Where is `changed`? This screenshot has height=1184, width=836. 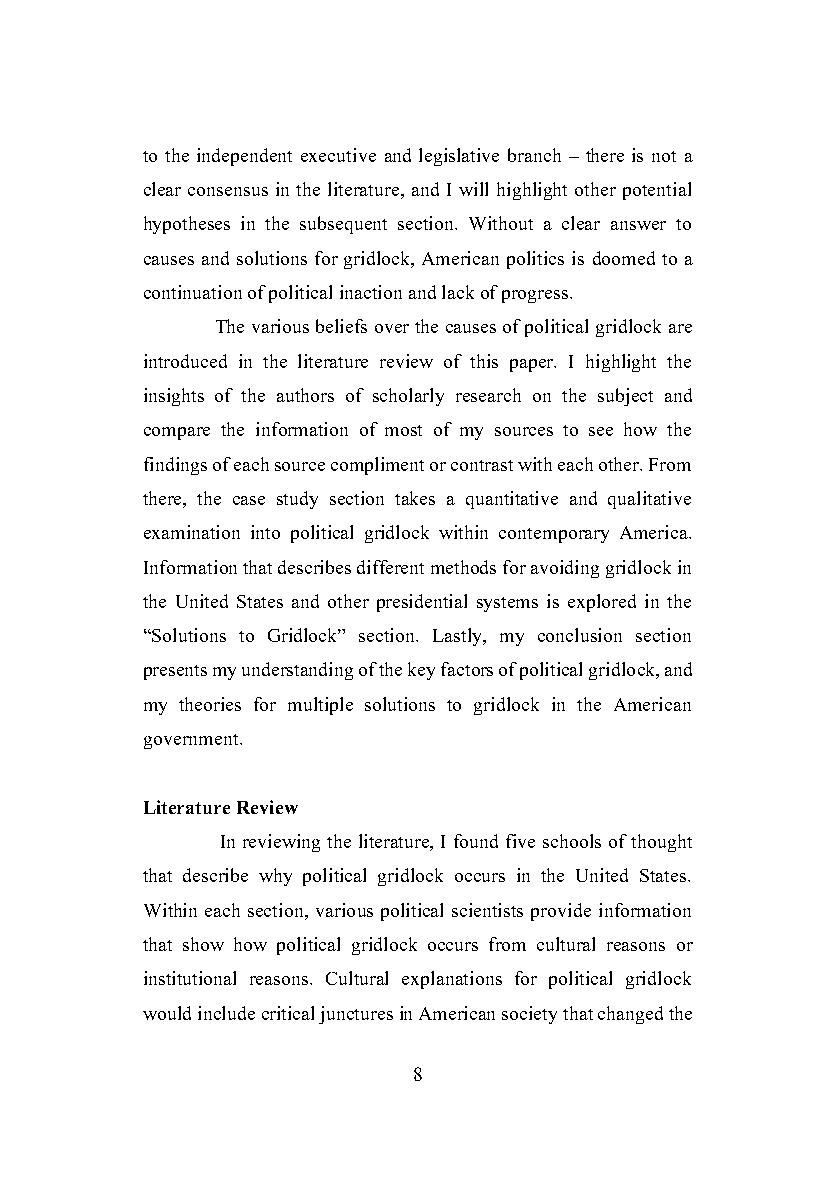 changed is located at coordinates (630, 1015).
